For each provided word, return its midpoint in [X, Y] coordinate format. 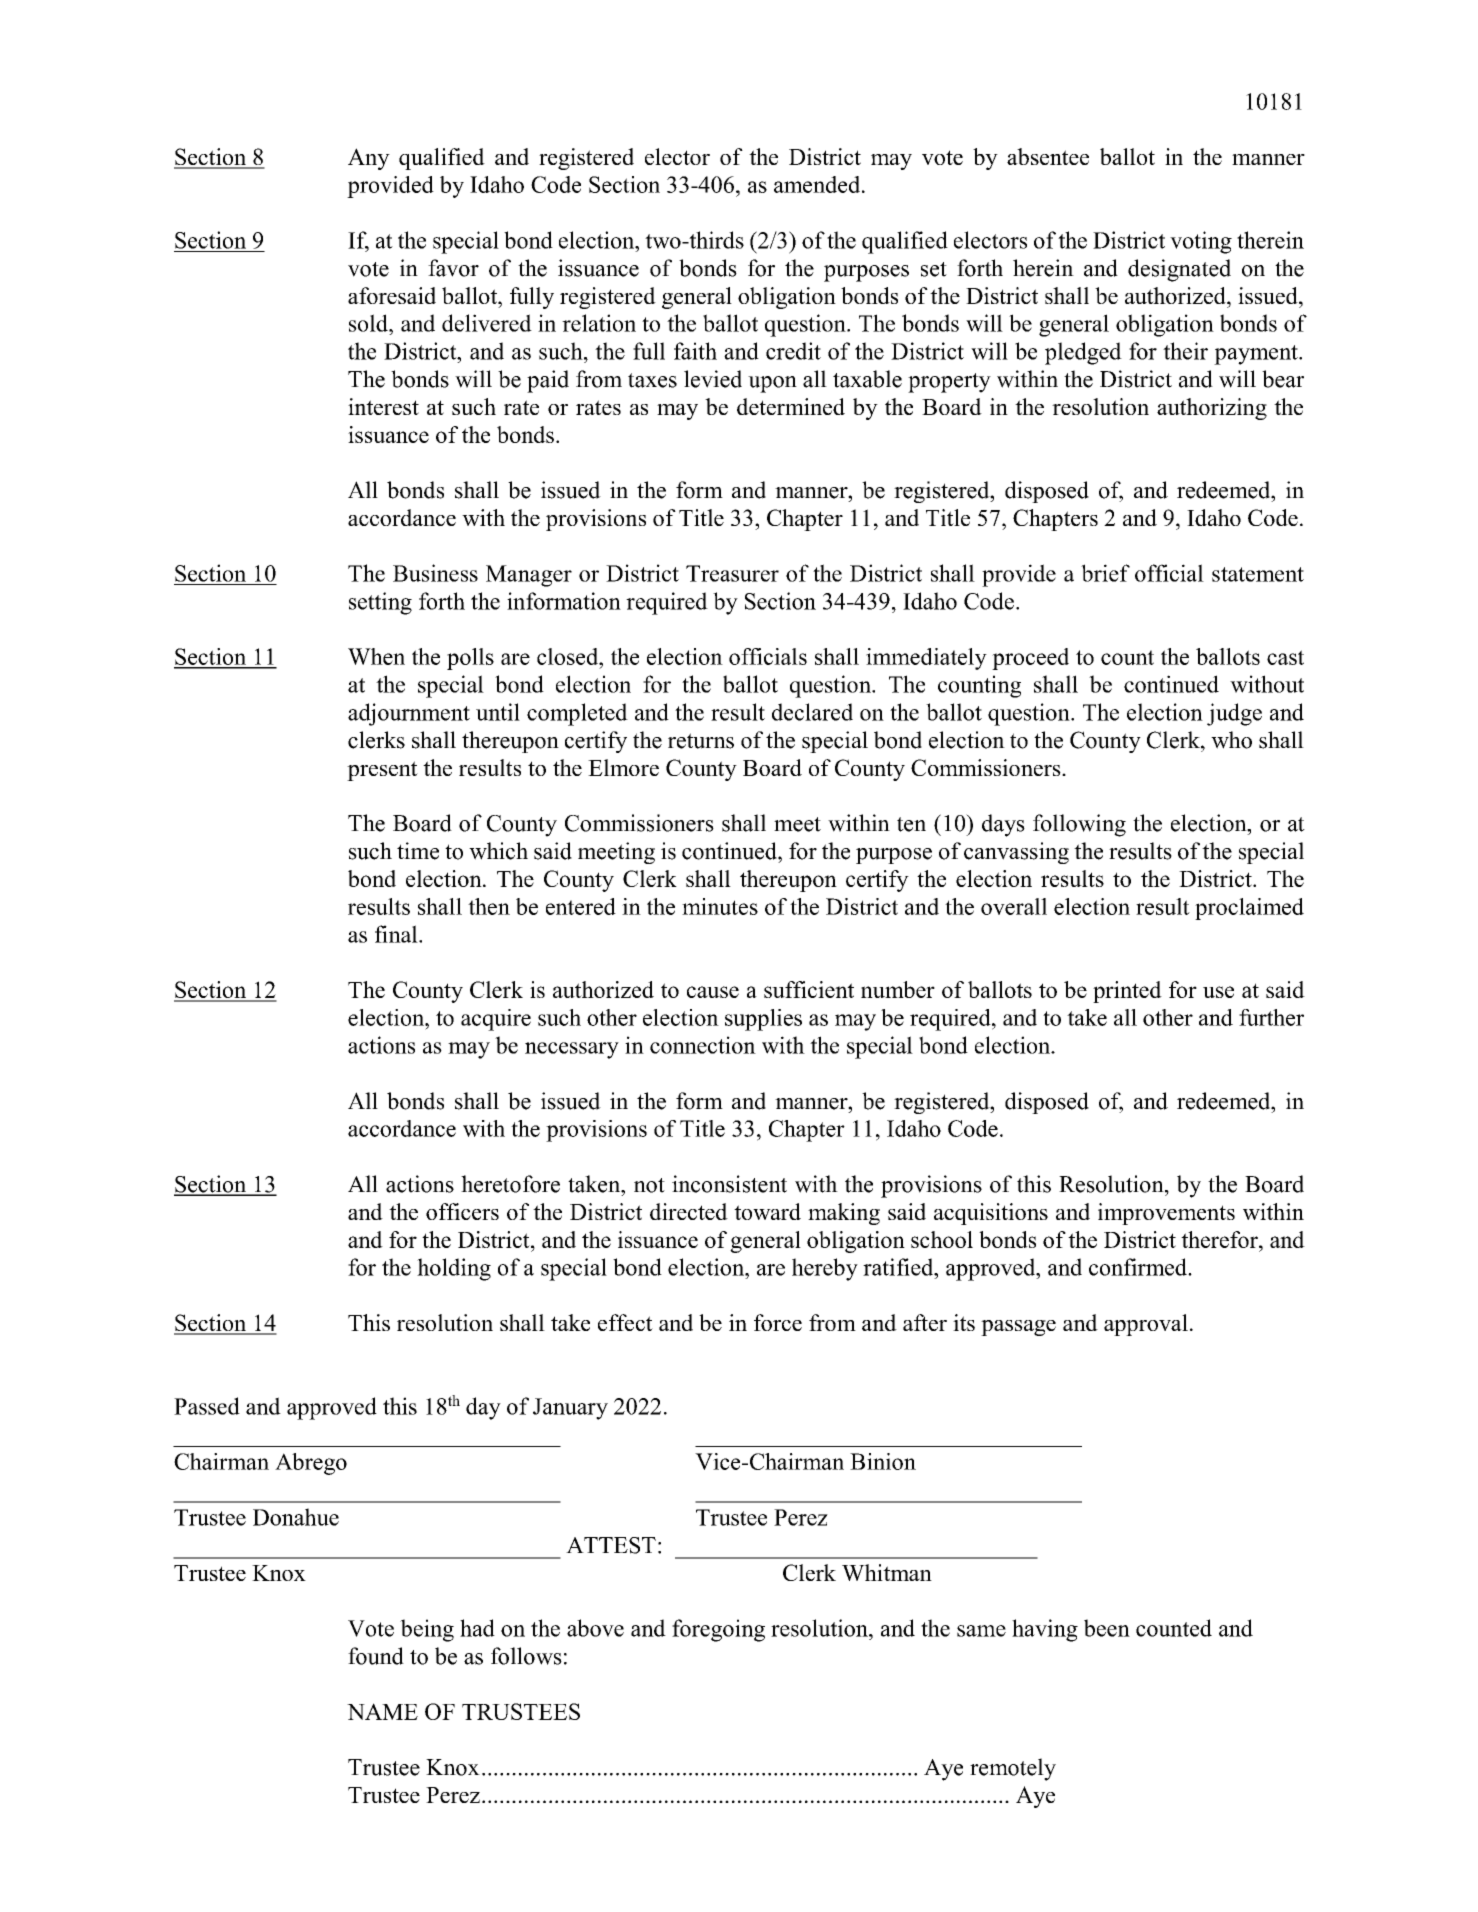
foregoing [718, 1630]
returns [701, 741]
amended [818, 184]
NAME [382, 1711]
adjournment [409, 714]
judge [1234, 714]
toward [767, 1211]
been [1107, 1628]
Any [369, 159]
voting [1201, 242]
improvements [1166, 1214]
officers [462, 1211]
